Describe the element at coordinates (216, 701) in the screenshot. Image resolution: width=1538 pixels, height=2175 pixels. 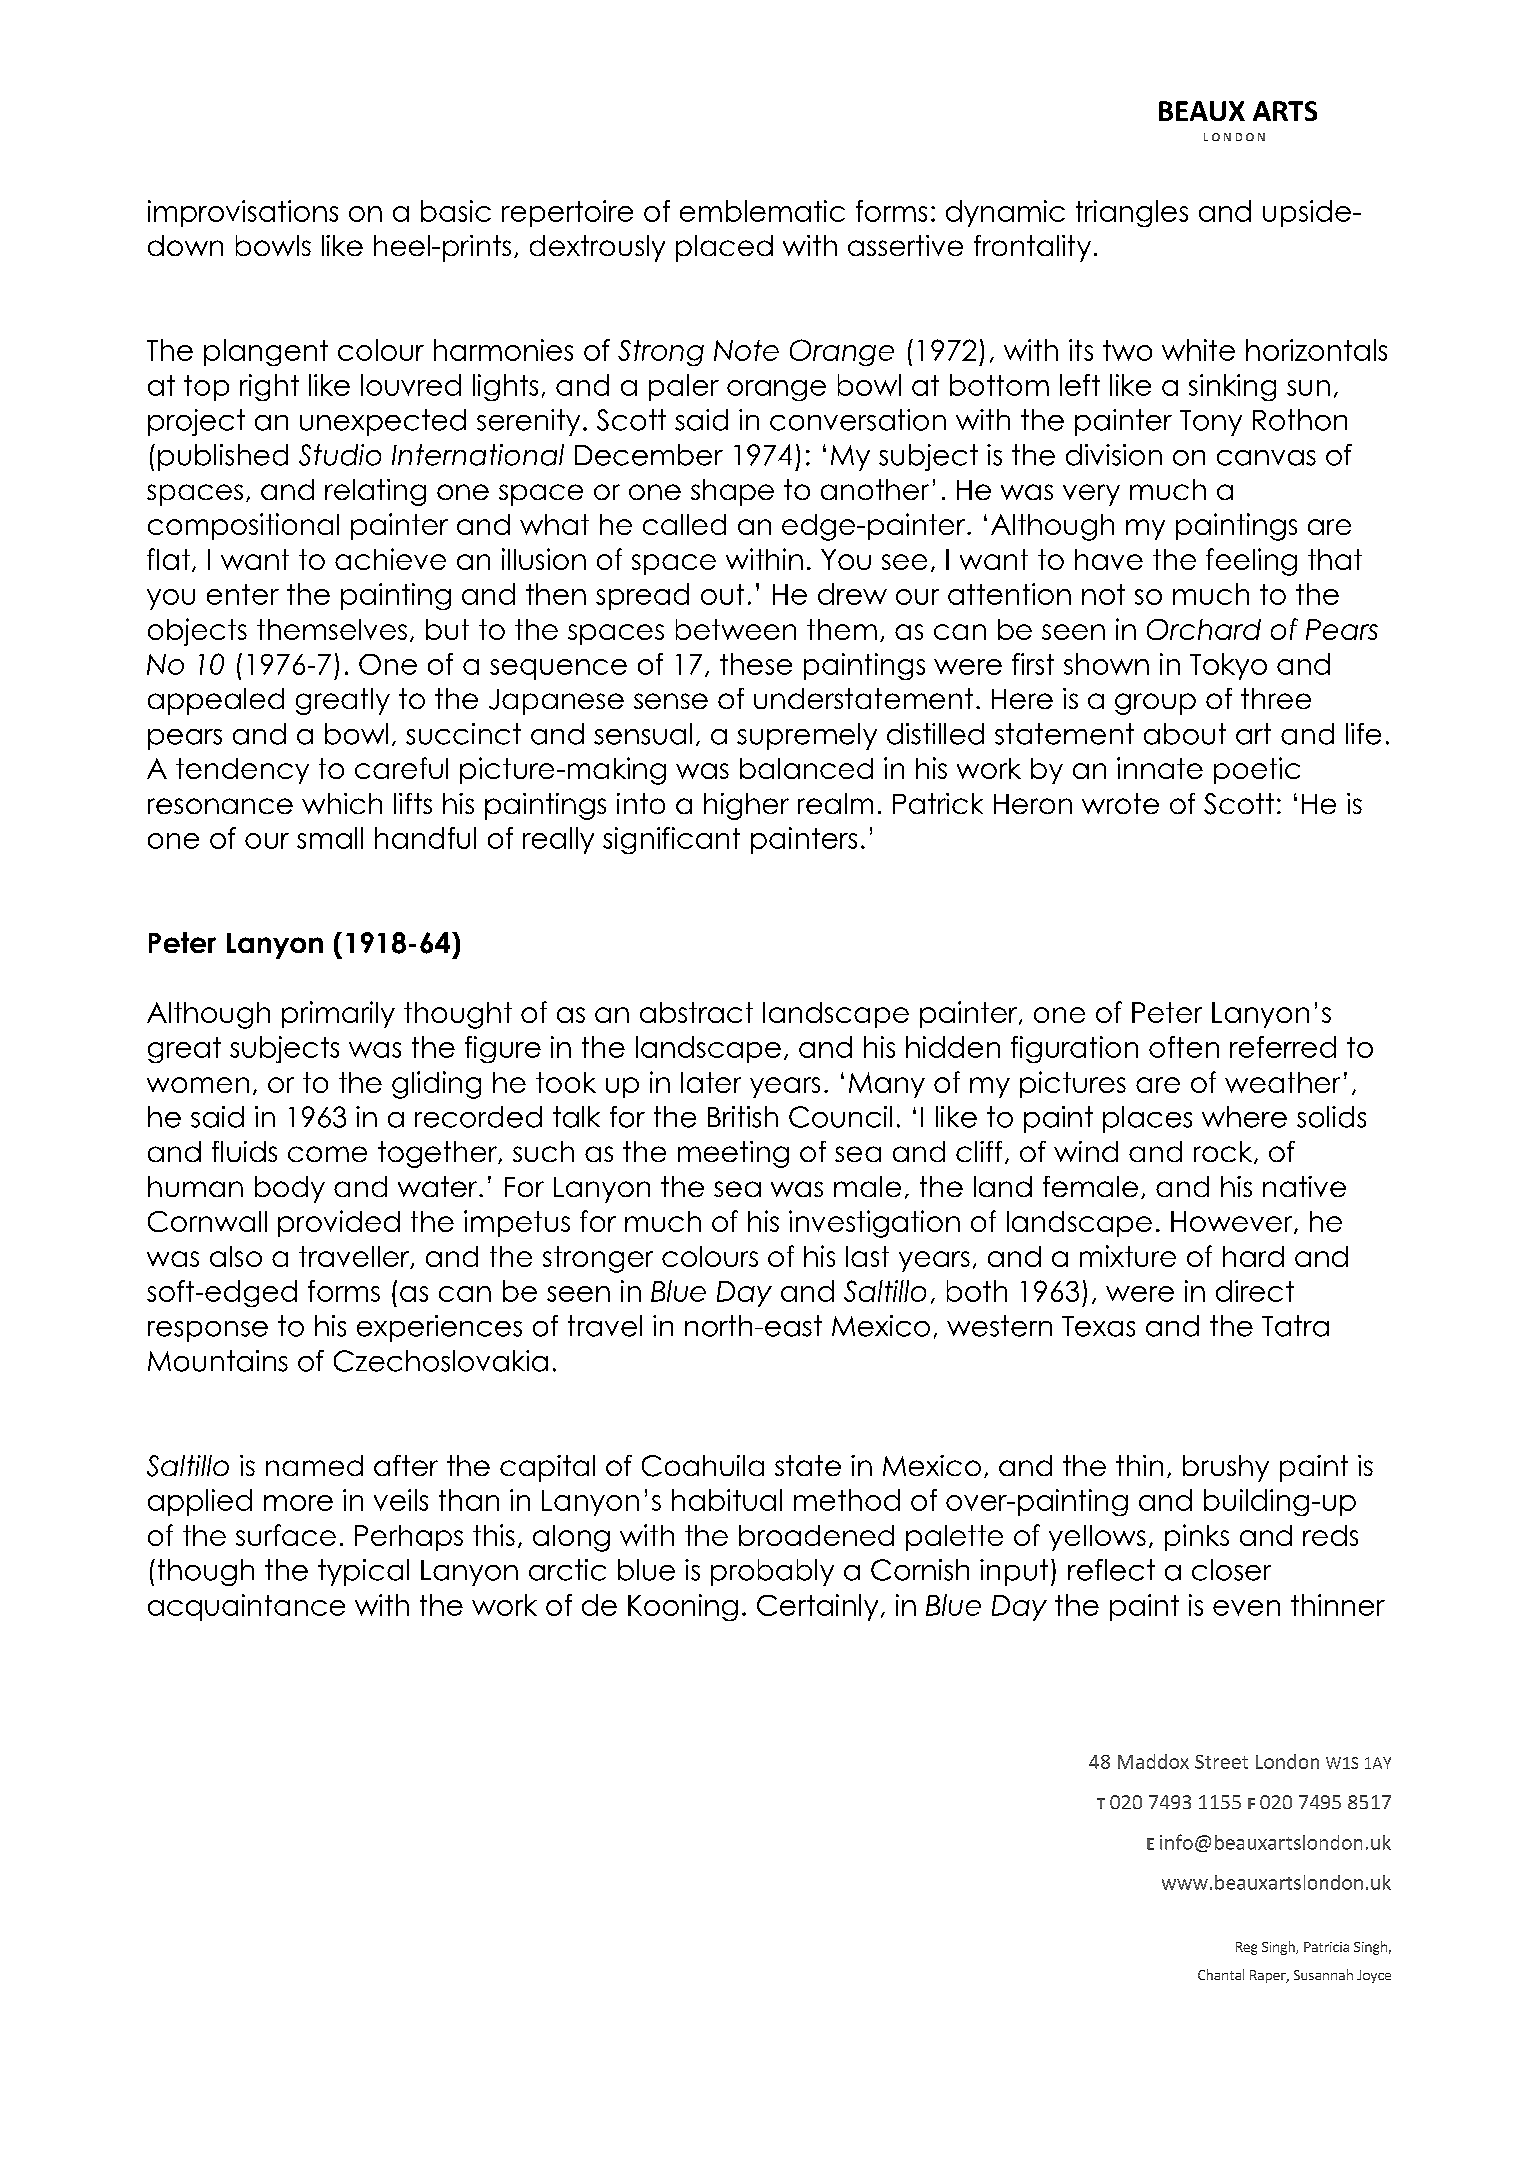
I see `appealed` at that location.
